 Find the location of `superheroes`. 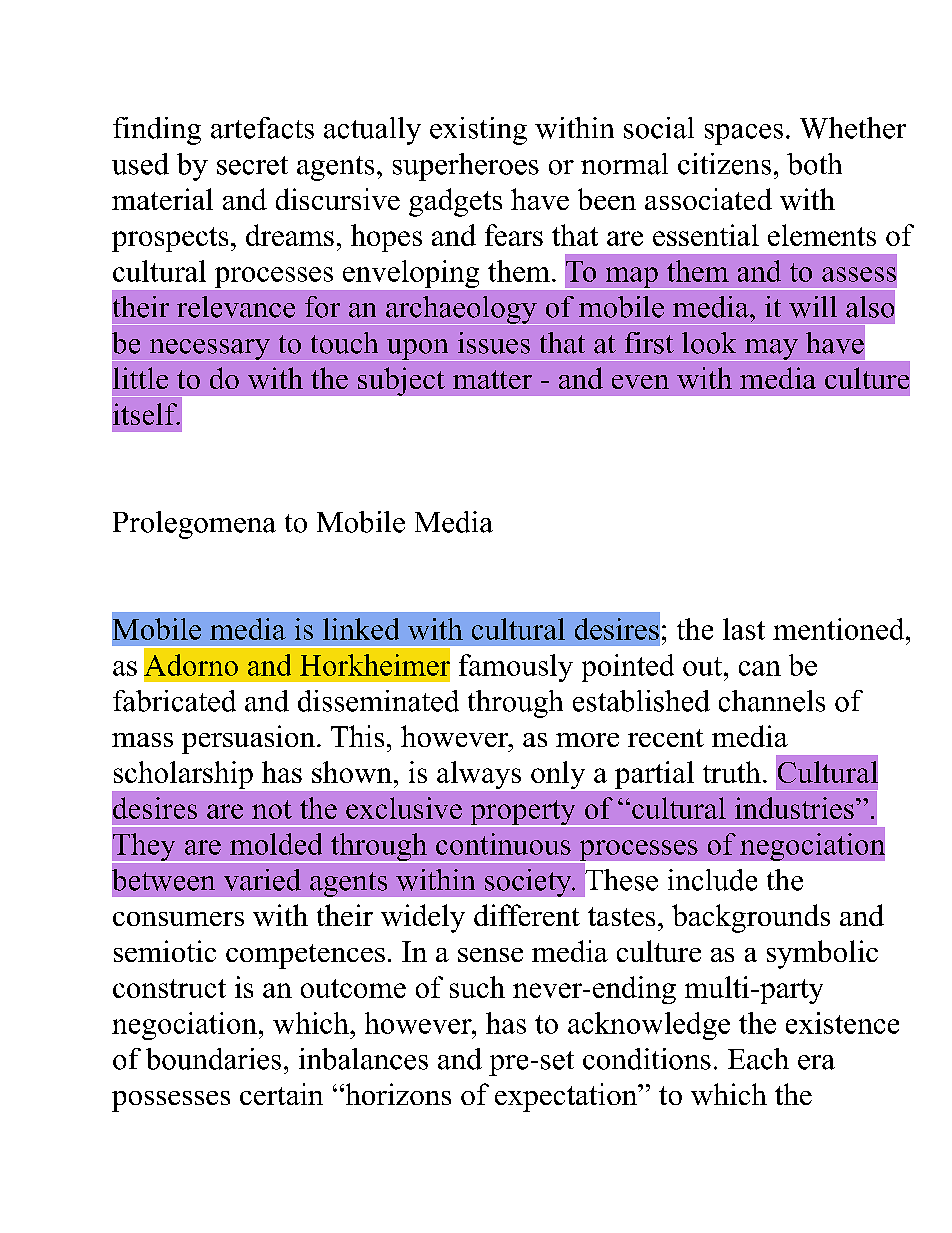

superheroes is located at coordinates (466, 167).
